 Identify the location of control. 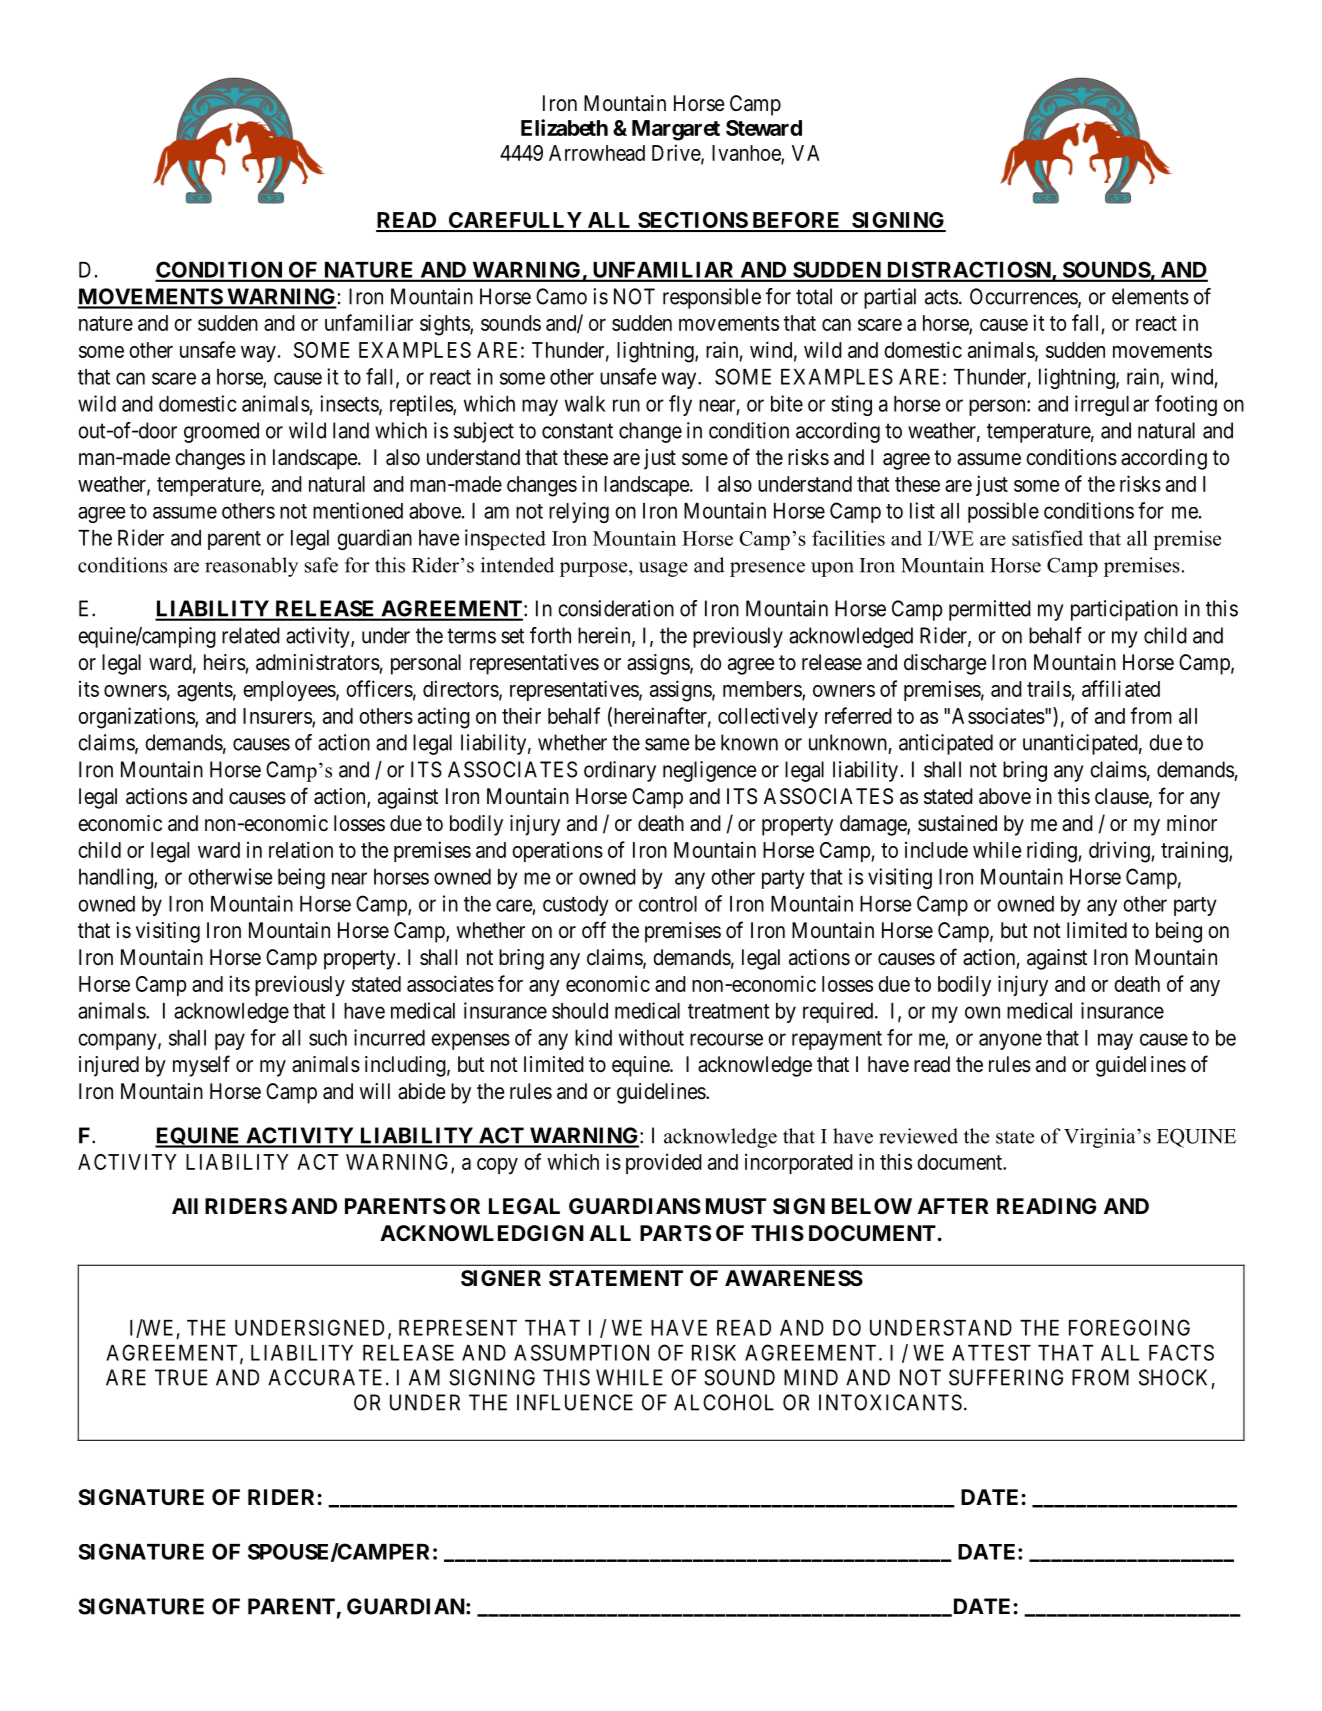
(668, 904).
